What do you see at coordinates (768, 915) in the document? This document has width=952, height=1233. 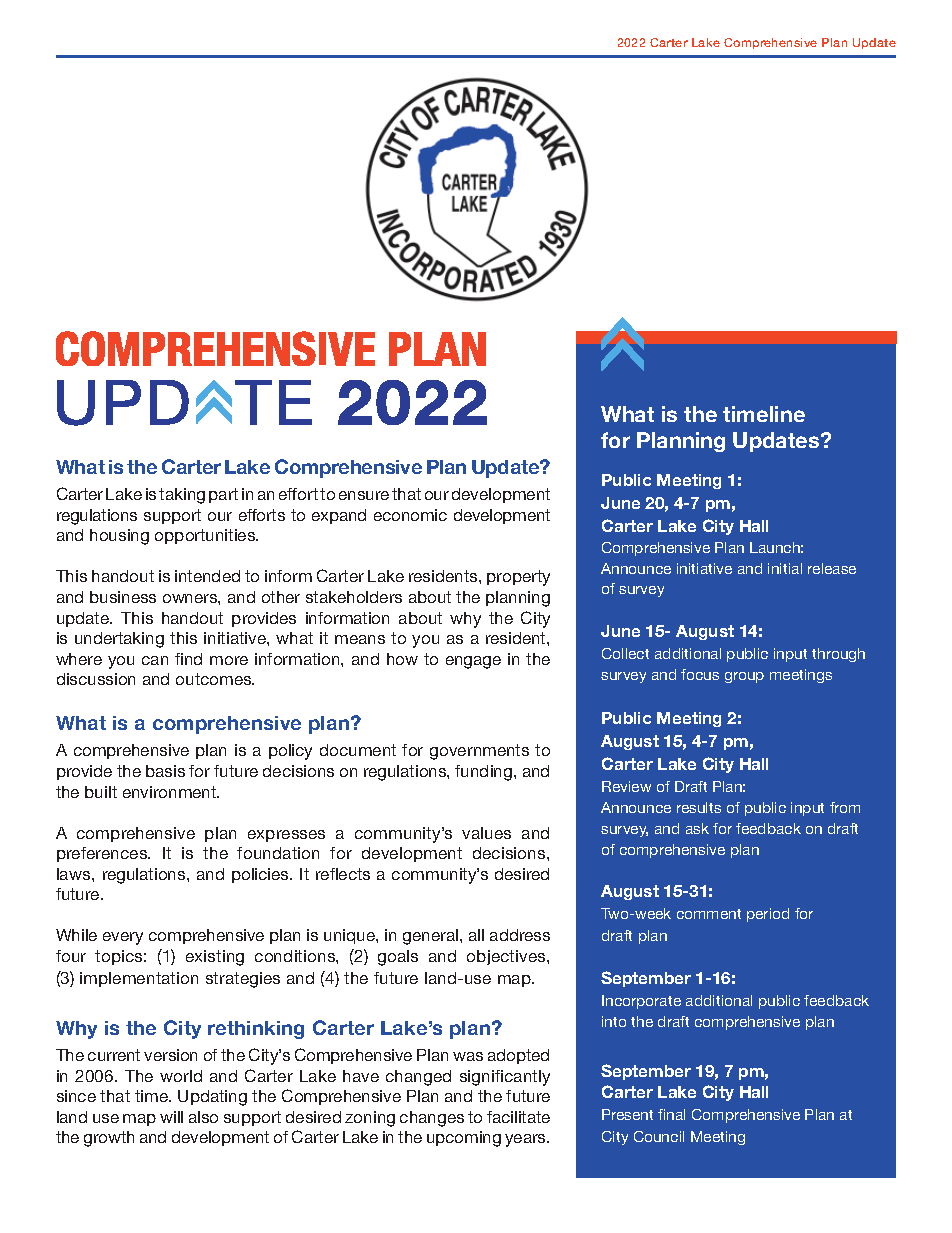 I see `period` at bounding box center [768, 915].
